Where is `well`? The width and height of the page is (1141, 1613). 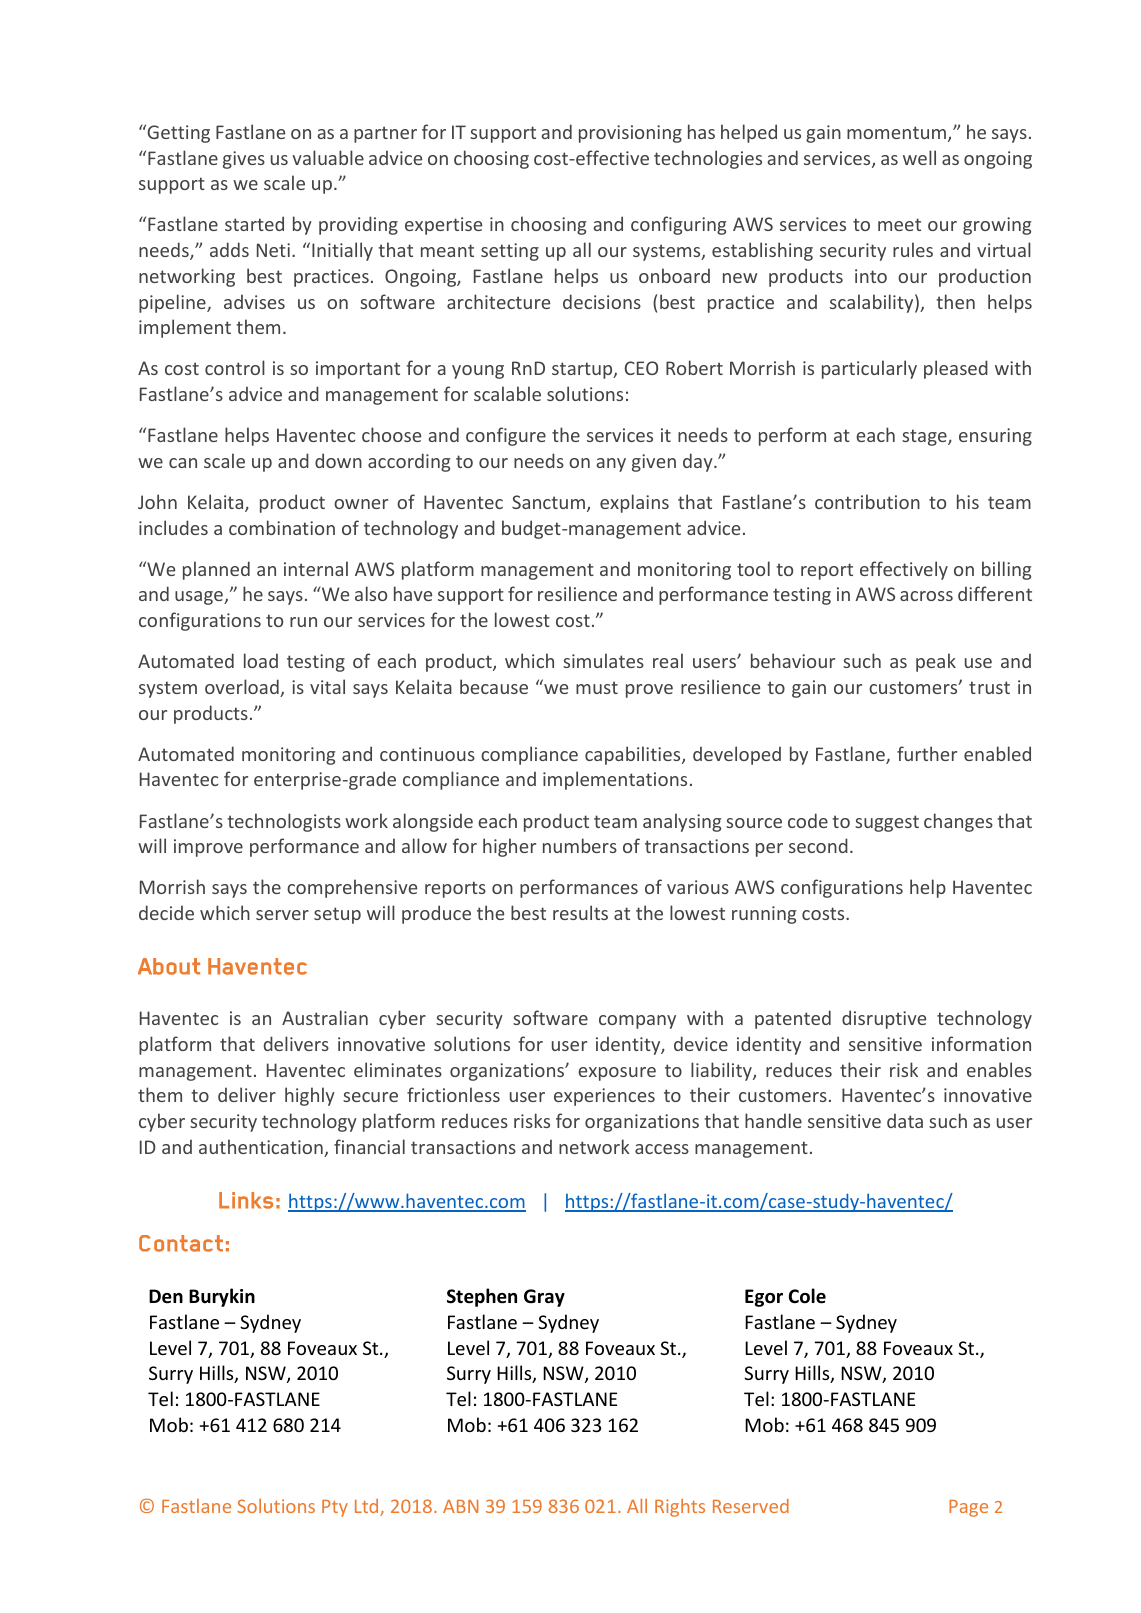 well is located at coordinates (919, 157).
